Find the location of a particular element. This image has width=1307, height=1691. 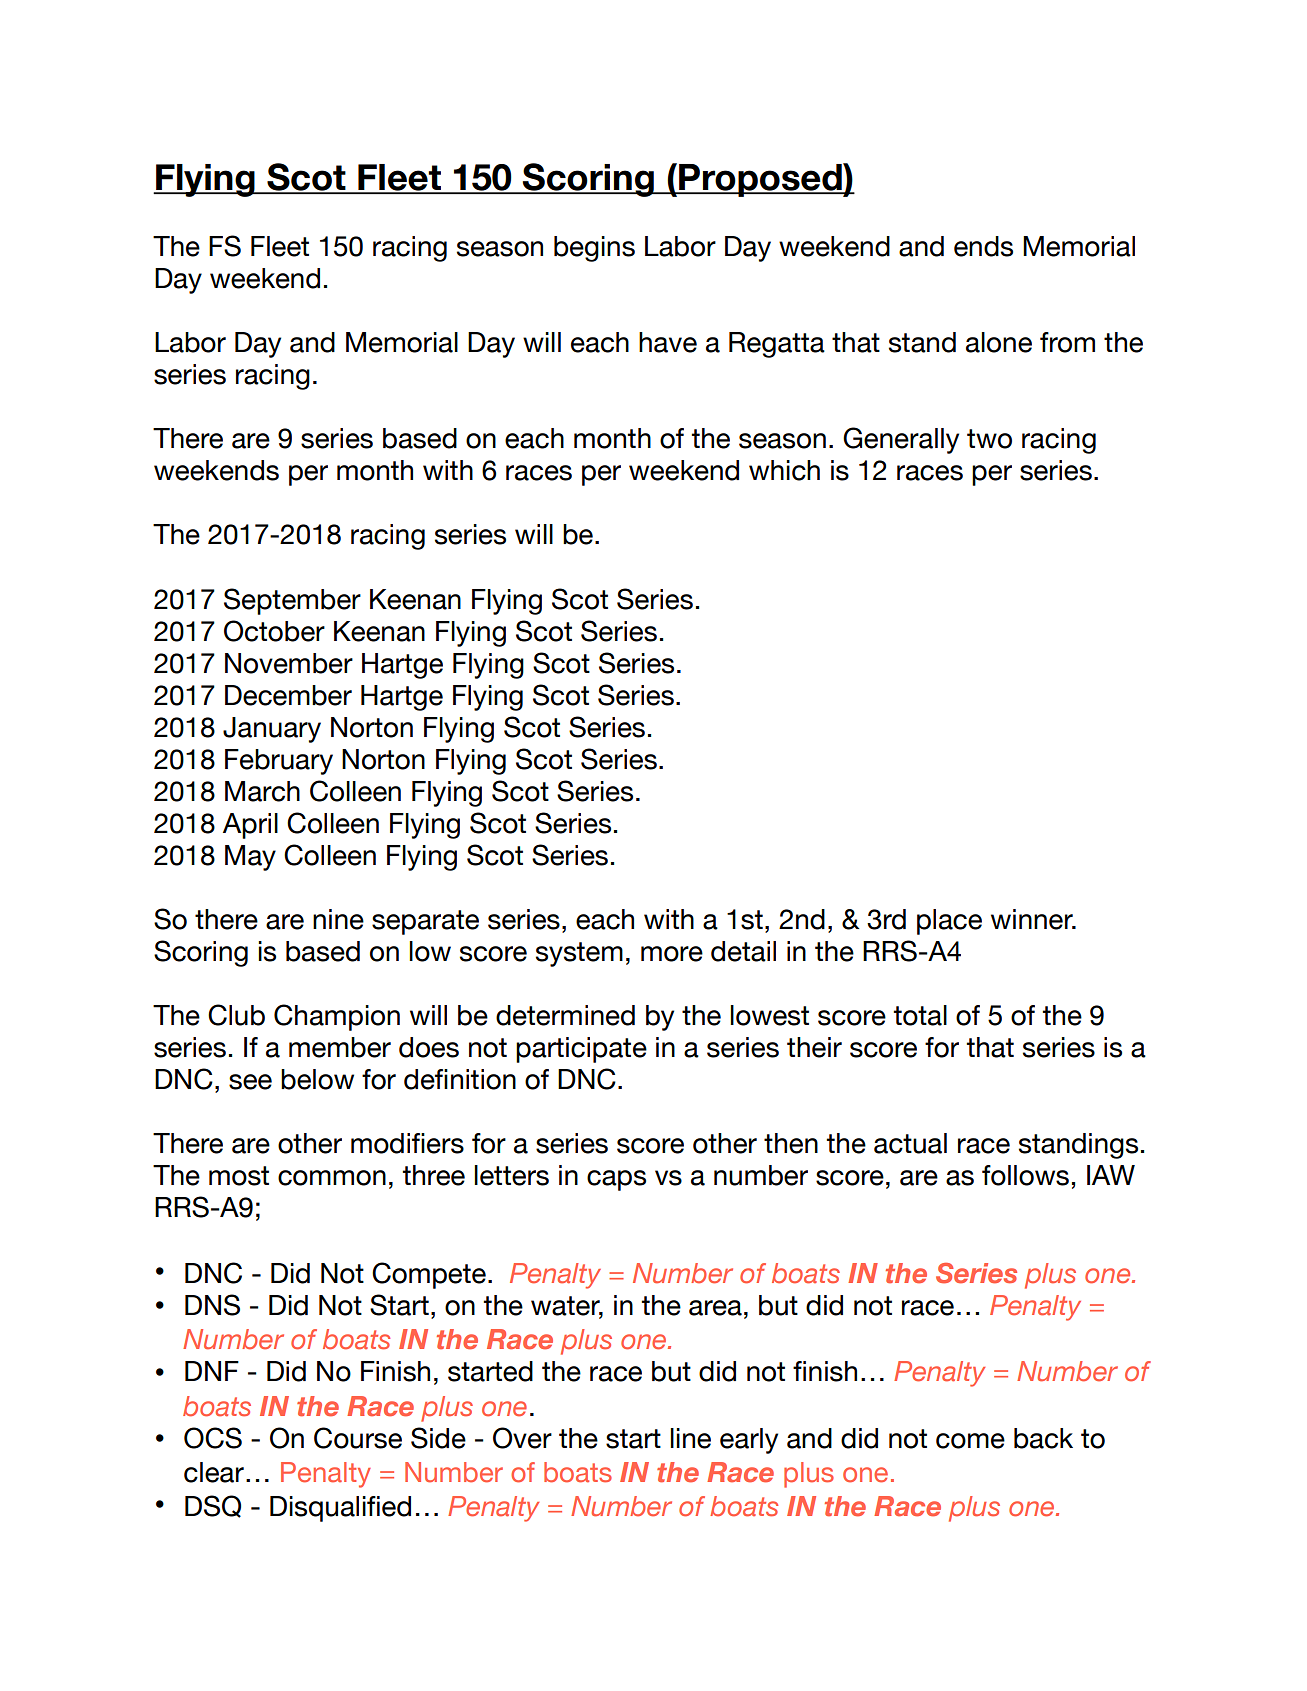

come is located at coordinates (970, 1441).
